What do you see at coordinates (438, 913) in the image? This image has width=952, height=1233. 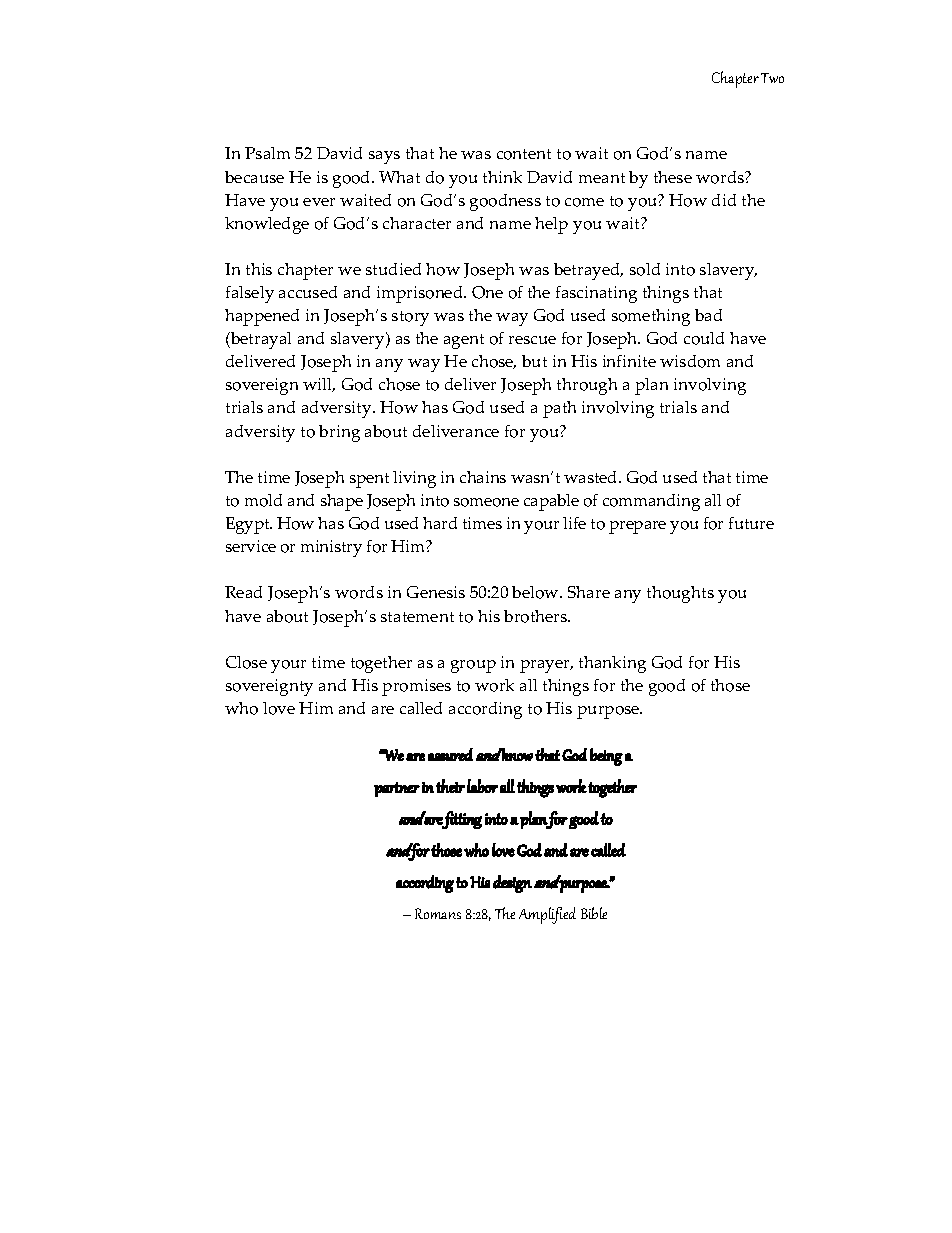 I see `Romans` at bounding box center [438, 913].
